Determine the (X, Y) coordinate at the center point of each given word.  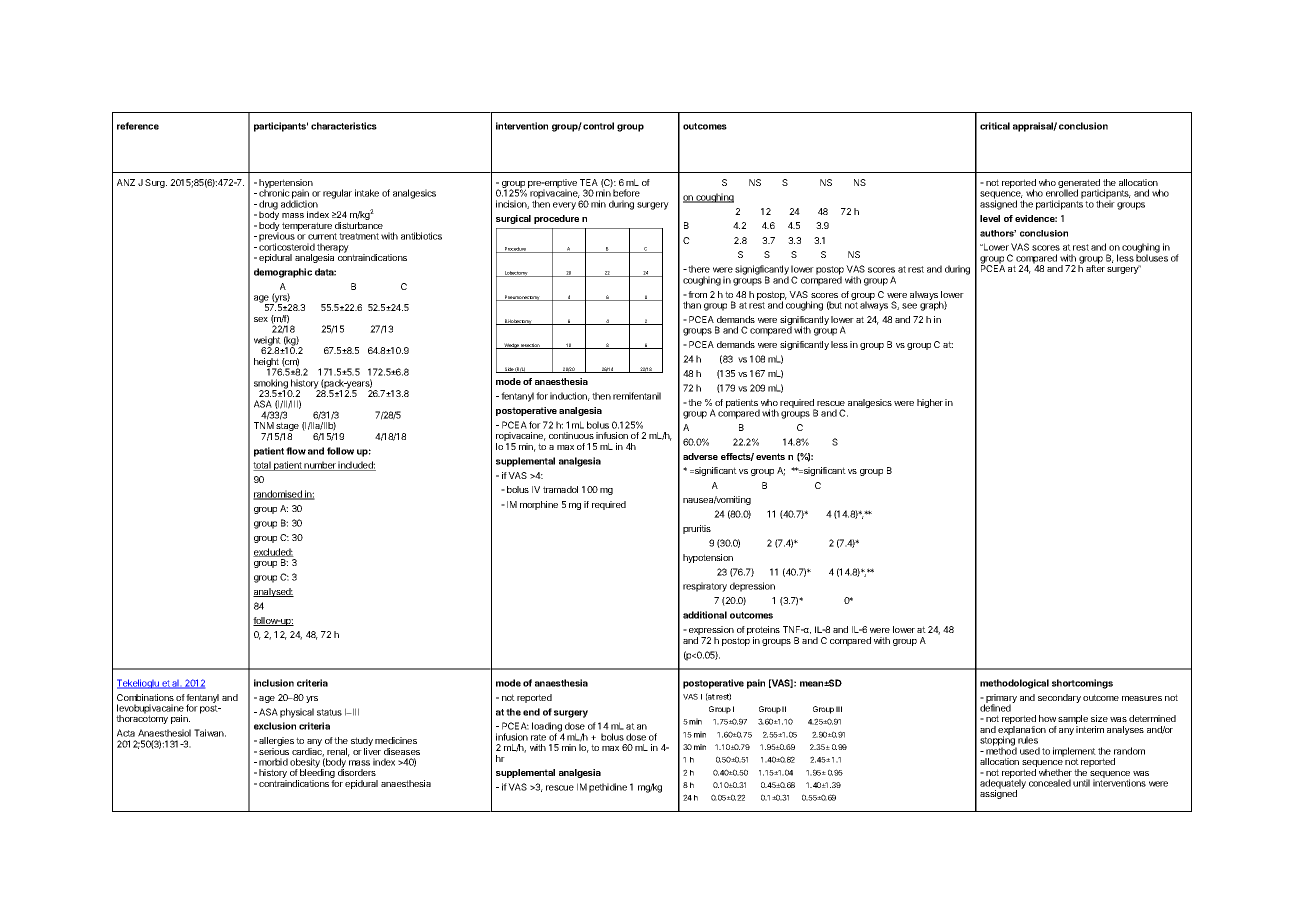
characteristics (344, 126)
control (598, 126)
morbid (273, 762)
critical (995, 126)
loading (548, 728)
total (263, 466)
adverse (700, 456)
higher (930, 403)
